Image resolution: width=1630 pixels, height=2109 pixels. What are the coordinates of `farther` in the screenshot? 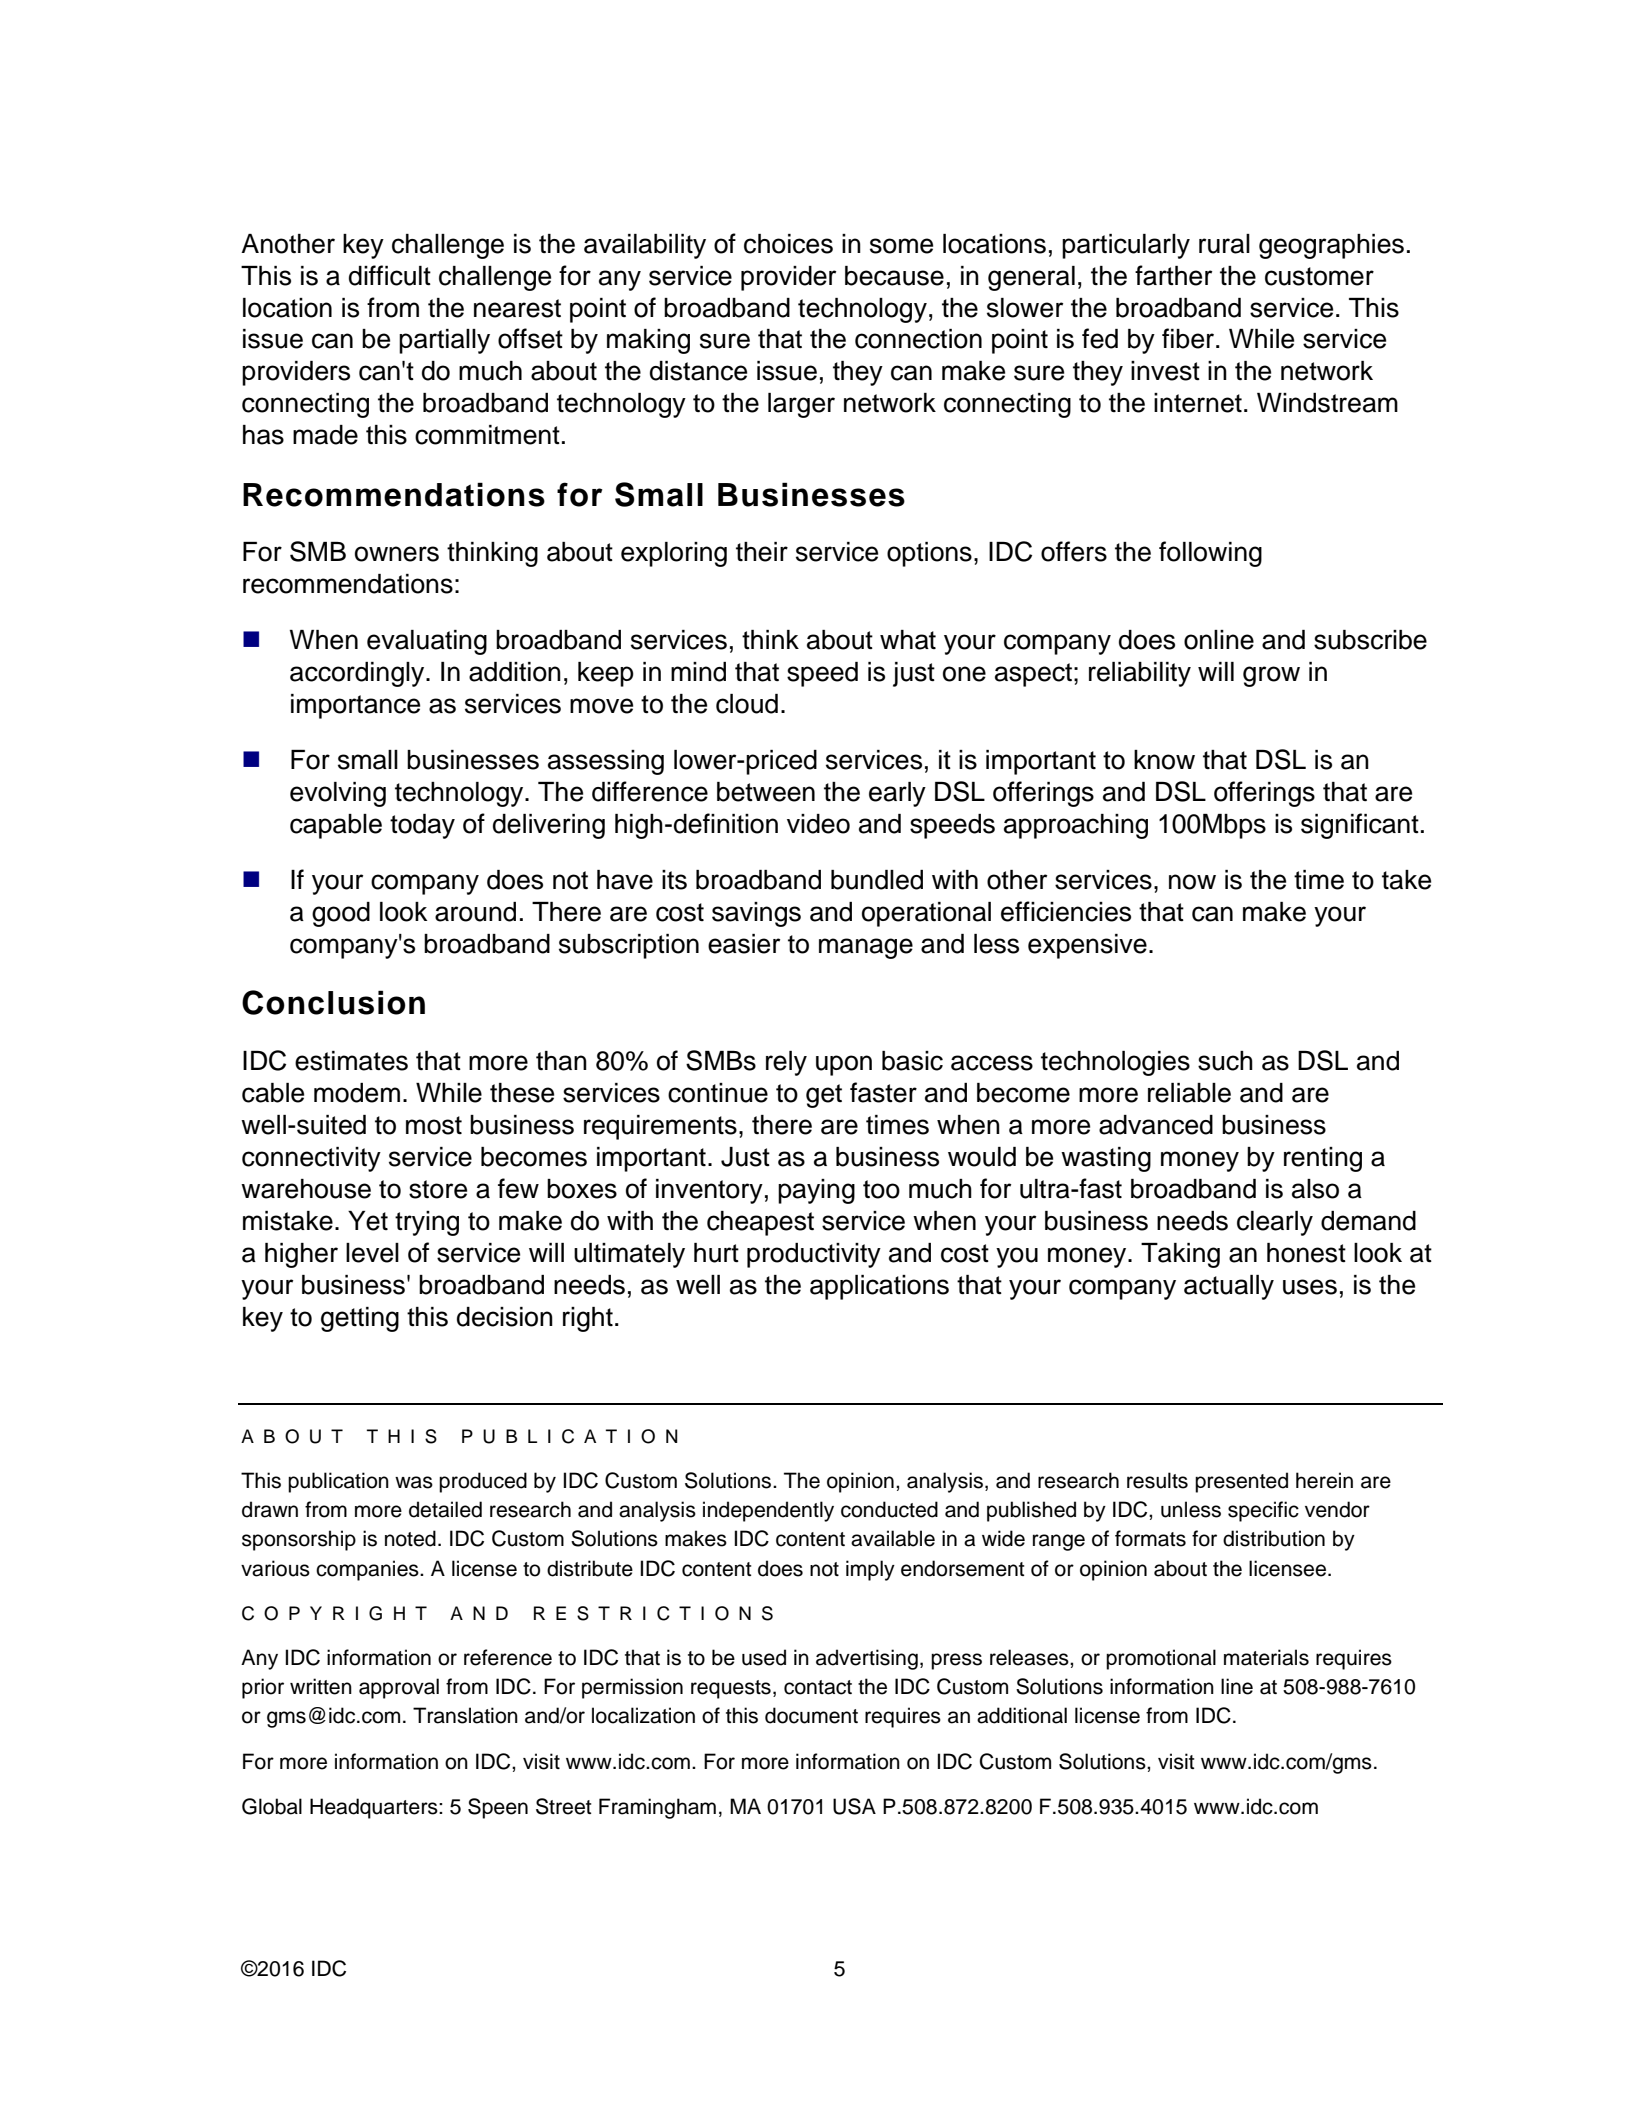 It's located at (1173, 275).
